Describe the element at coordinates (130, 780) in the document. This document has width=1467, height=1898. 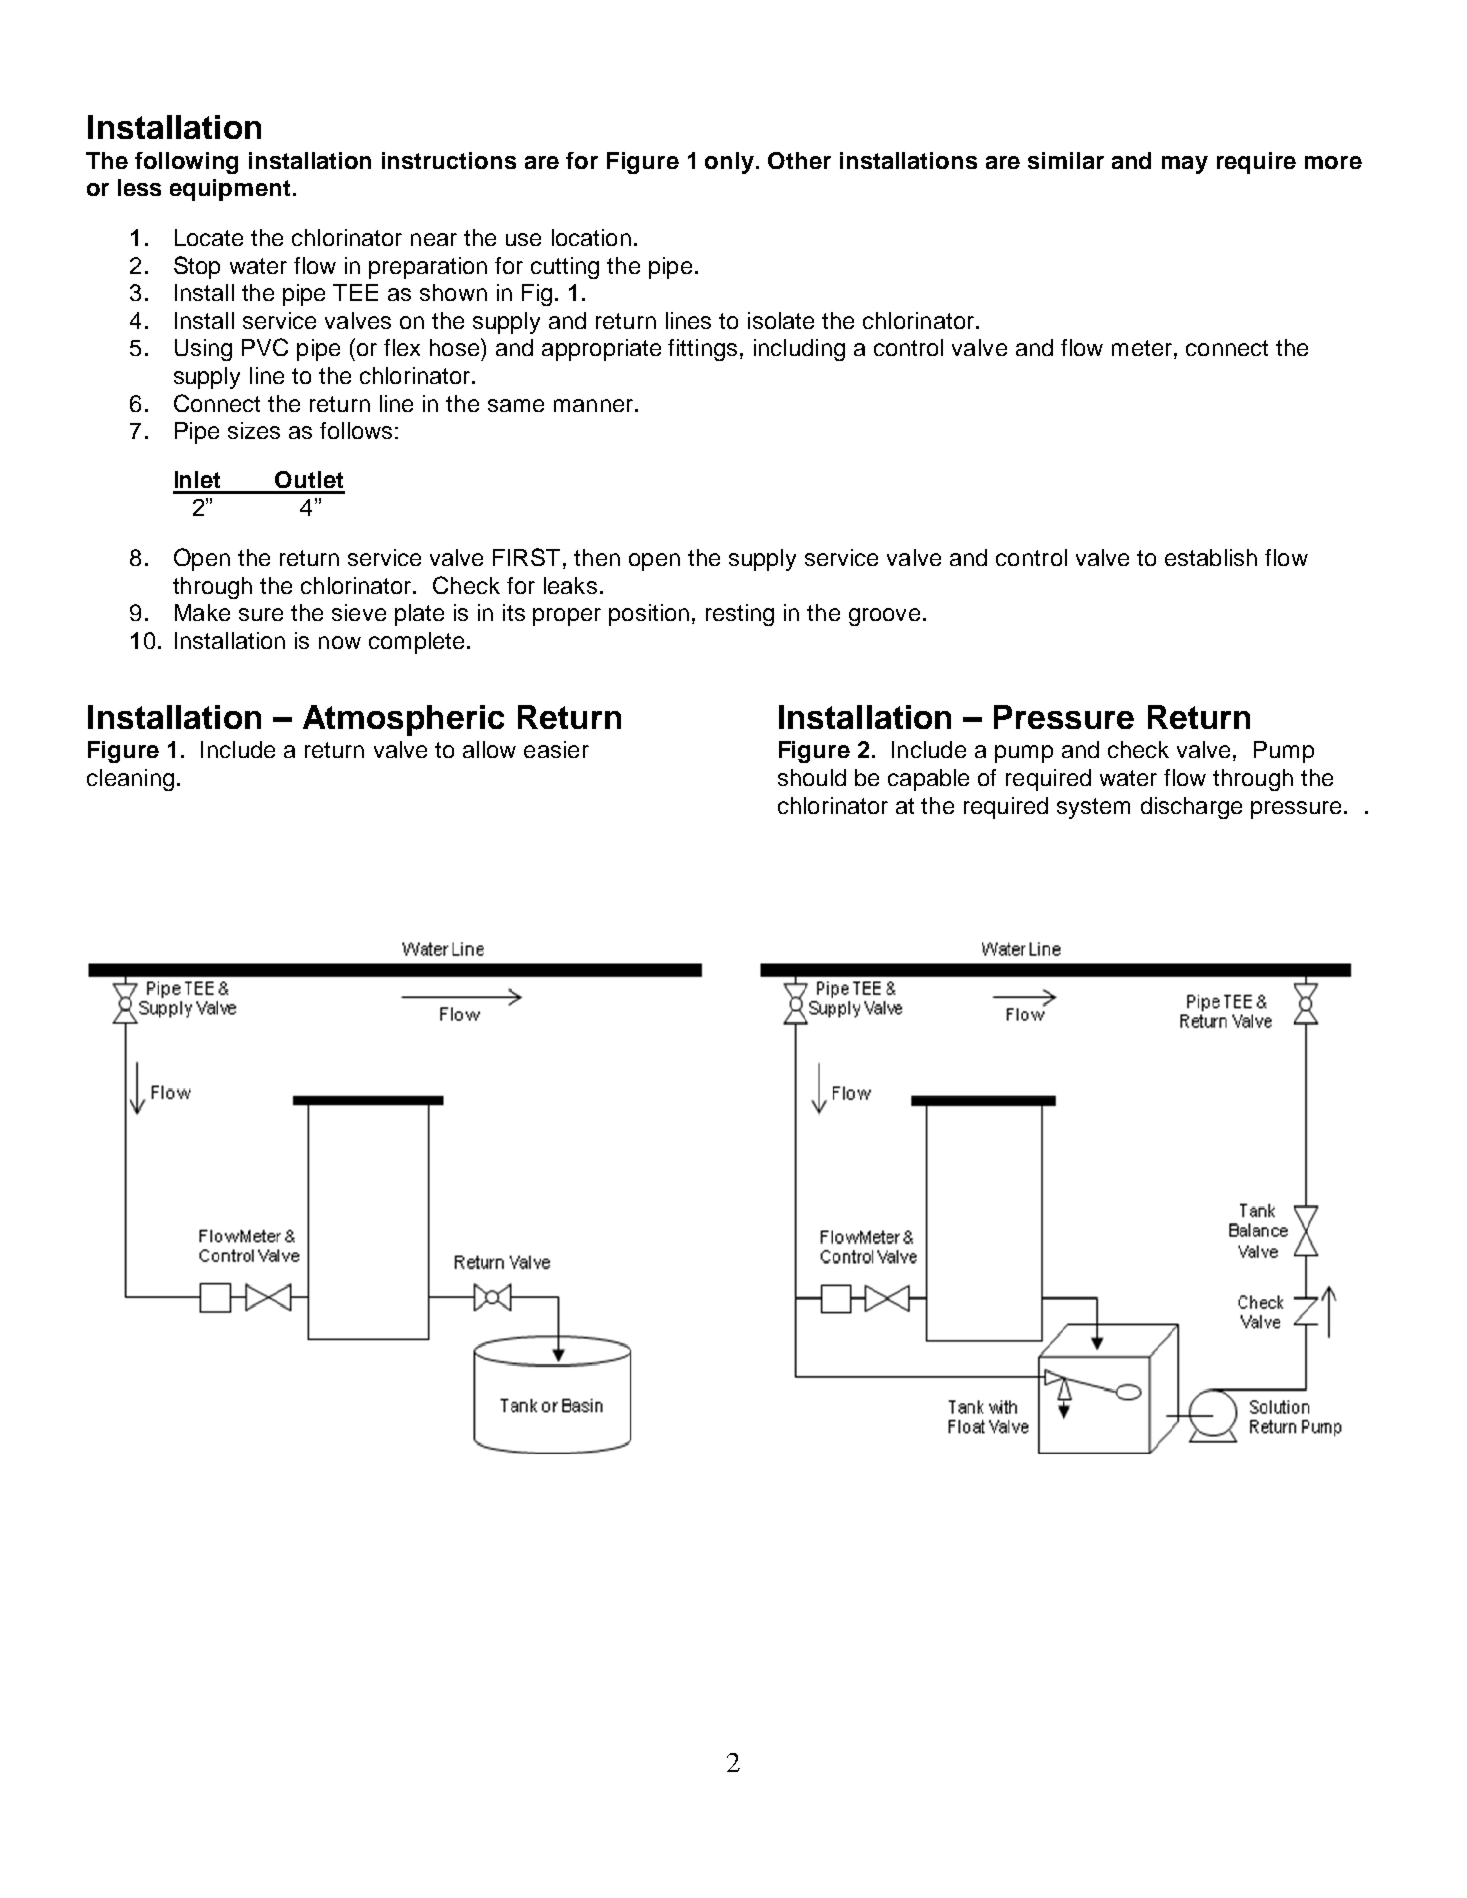
I see `cleaning` at that location.
